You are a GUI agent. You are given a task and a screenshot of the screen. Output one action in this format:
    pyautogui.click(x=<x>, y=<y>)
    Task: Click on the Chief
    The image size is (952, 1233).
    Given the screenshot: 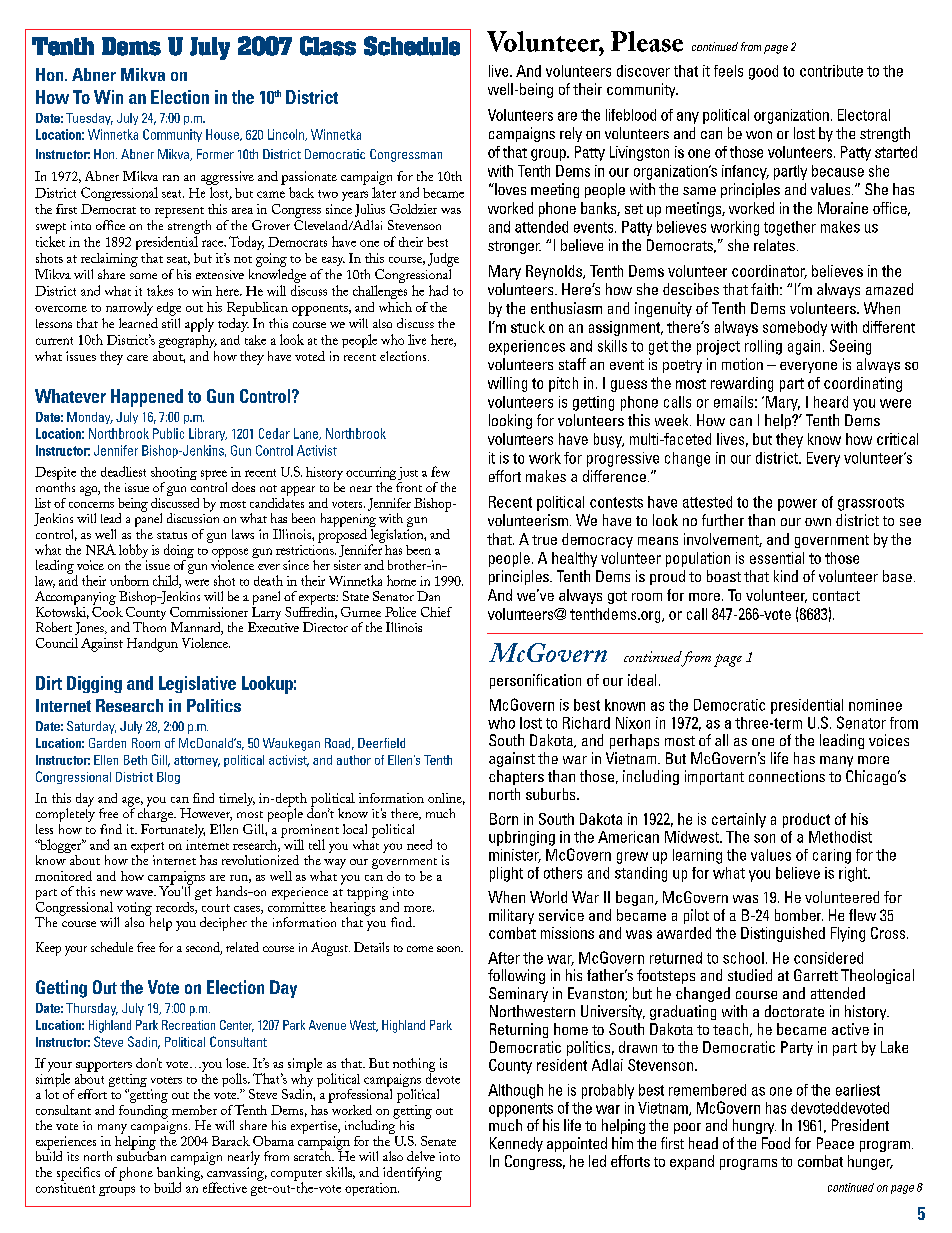 What is the action you would take?
    pyautogui.click(x=436, y=612)
